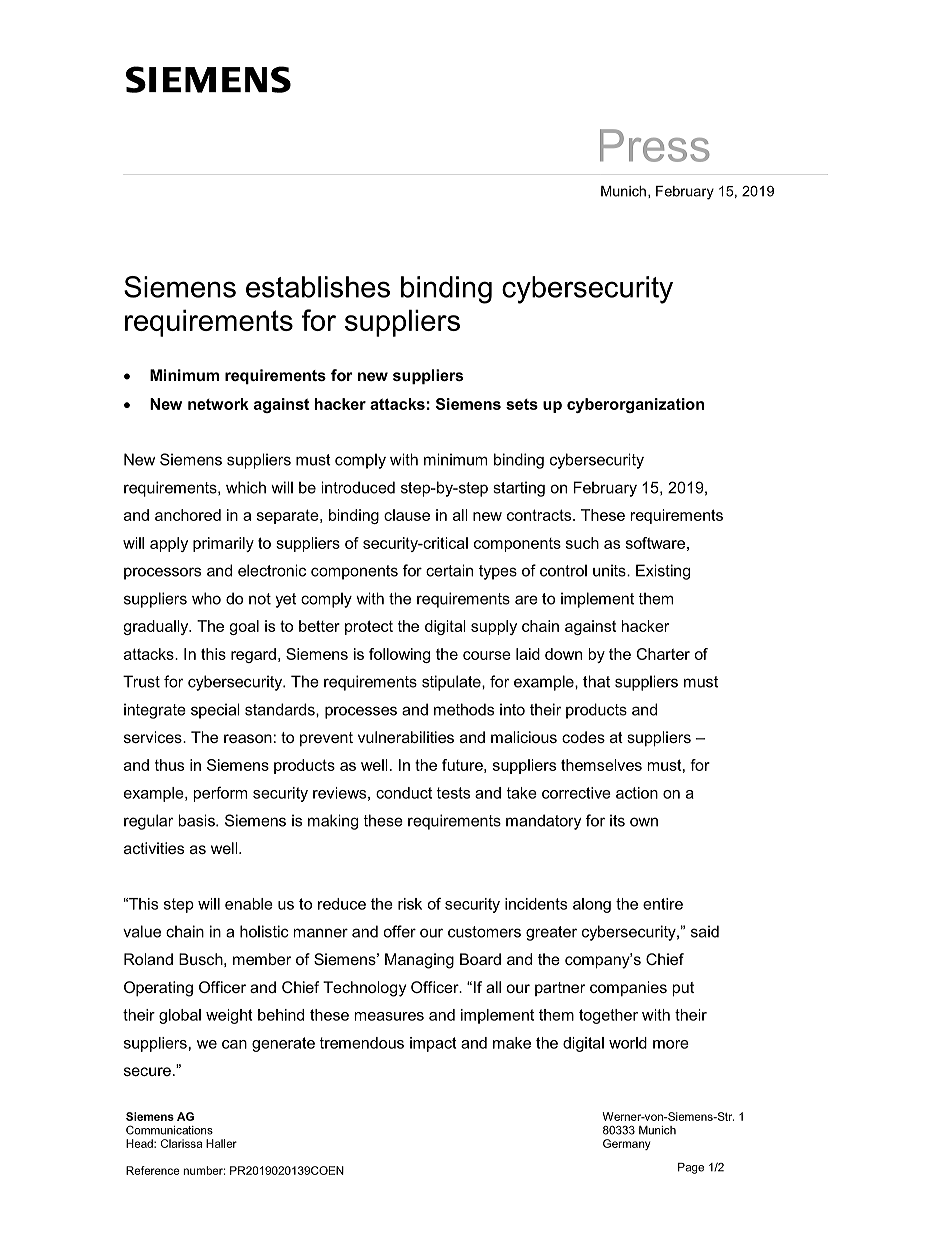 Image resolution: width=952 pixels, height=1233 pixels. I want to click on establishes, so click(318, 287).
